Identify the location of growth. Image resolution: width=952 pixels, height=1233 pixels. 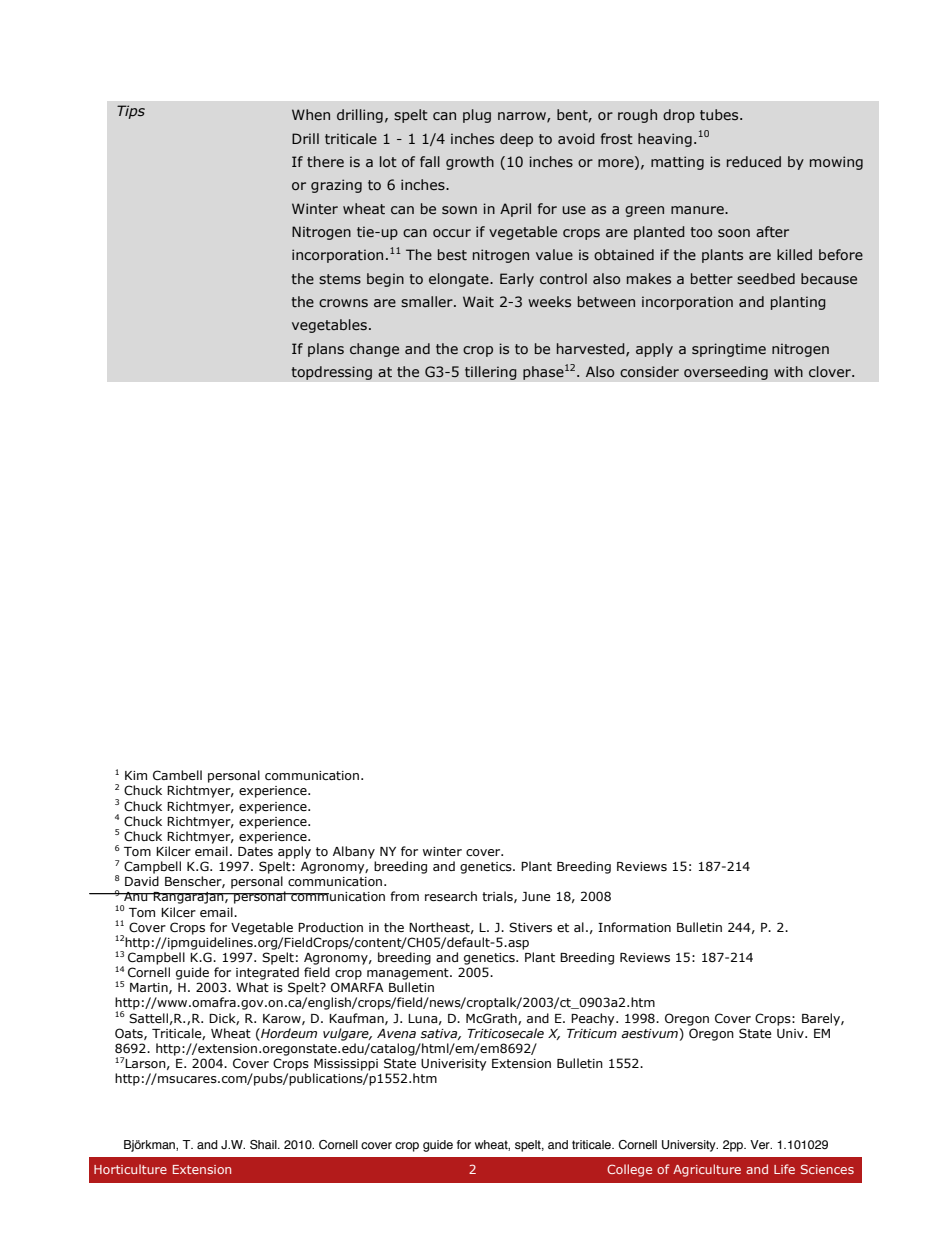
(470, 163).
